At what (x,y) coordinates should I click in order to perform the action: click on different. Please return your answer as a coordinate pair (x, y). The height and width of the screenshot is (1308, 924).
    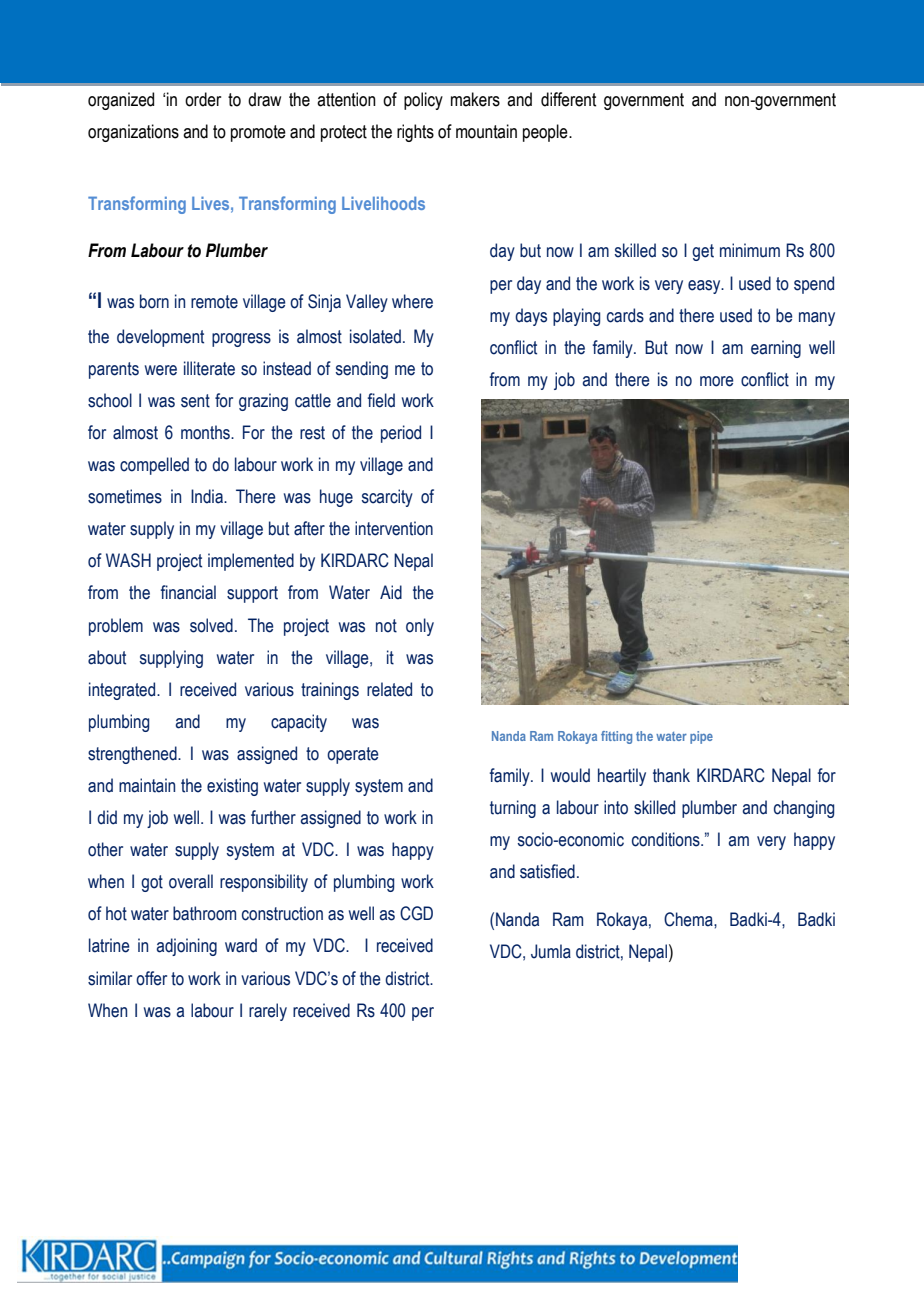
    Looking at the image, I should click on (568, 99).
